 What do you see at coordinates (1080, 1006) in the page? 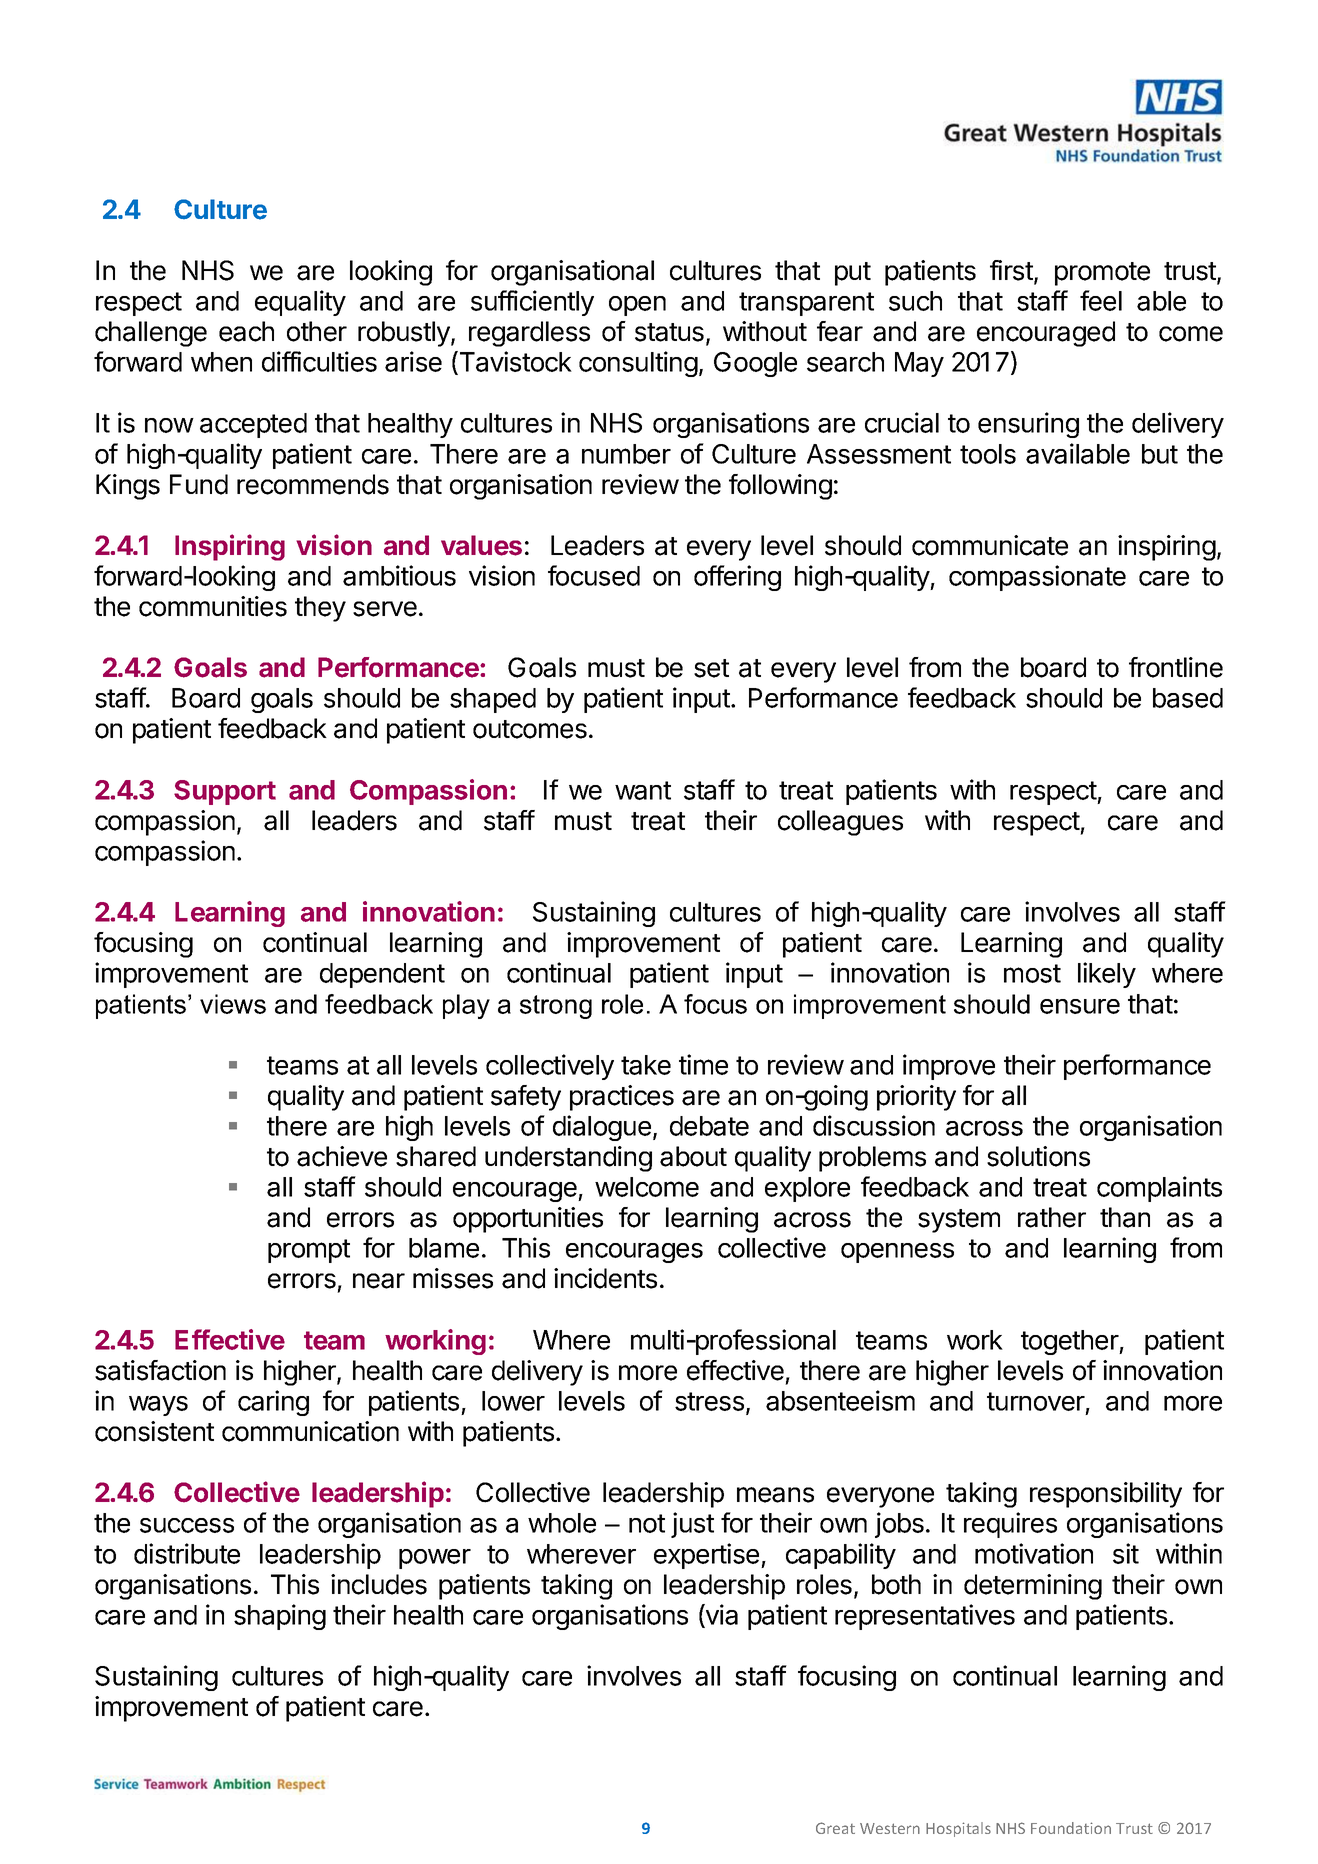
I see `ensure` at bounding box center [1080, 1006].
